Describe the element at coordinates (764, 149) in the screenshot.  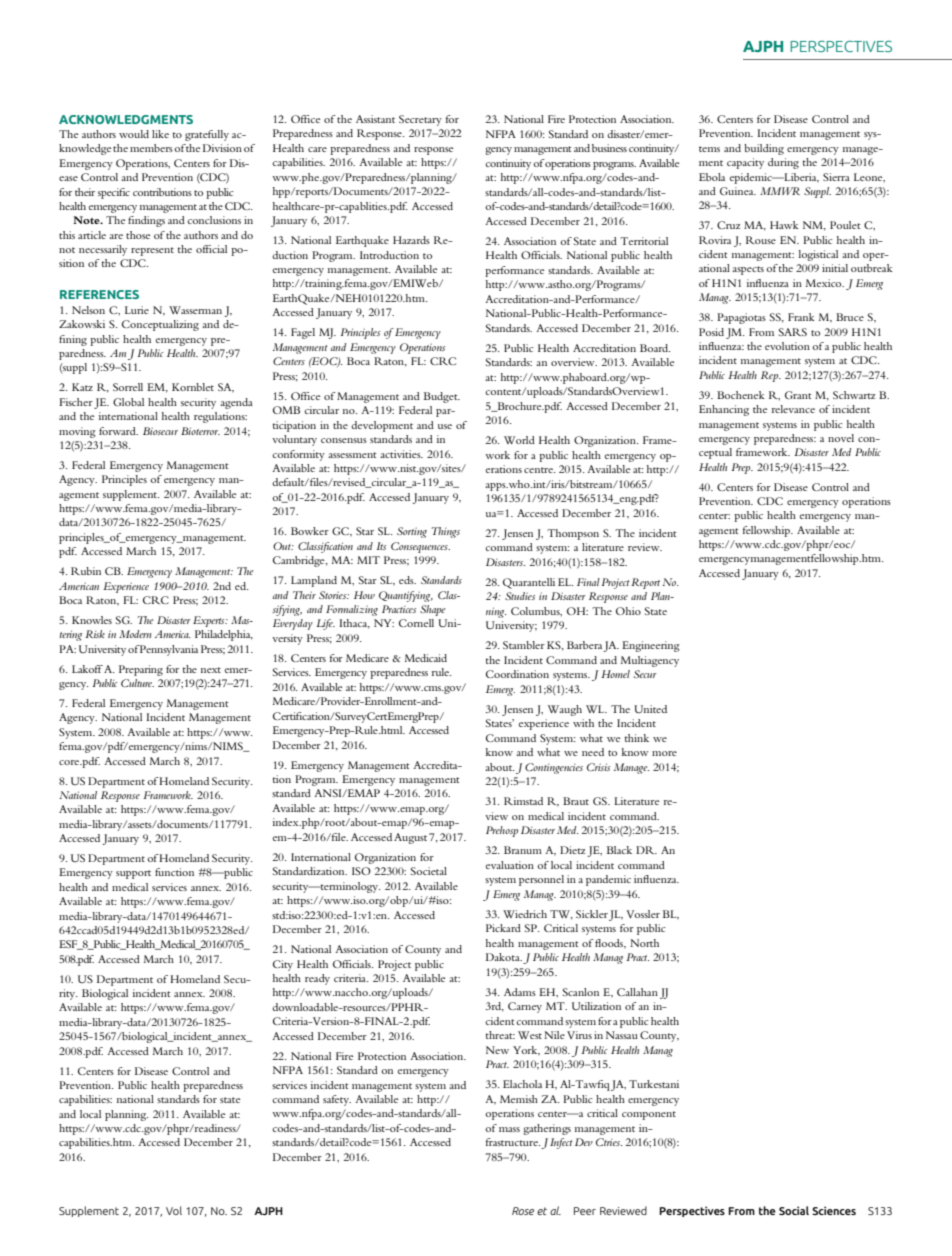
I see `building` at that location.
